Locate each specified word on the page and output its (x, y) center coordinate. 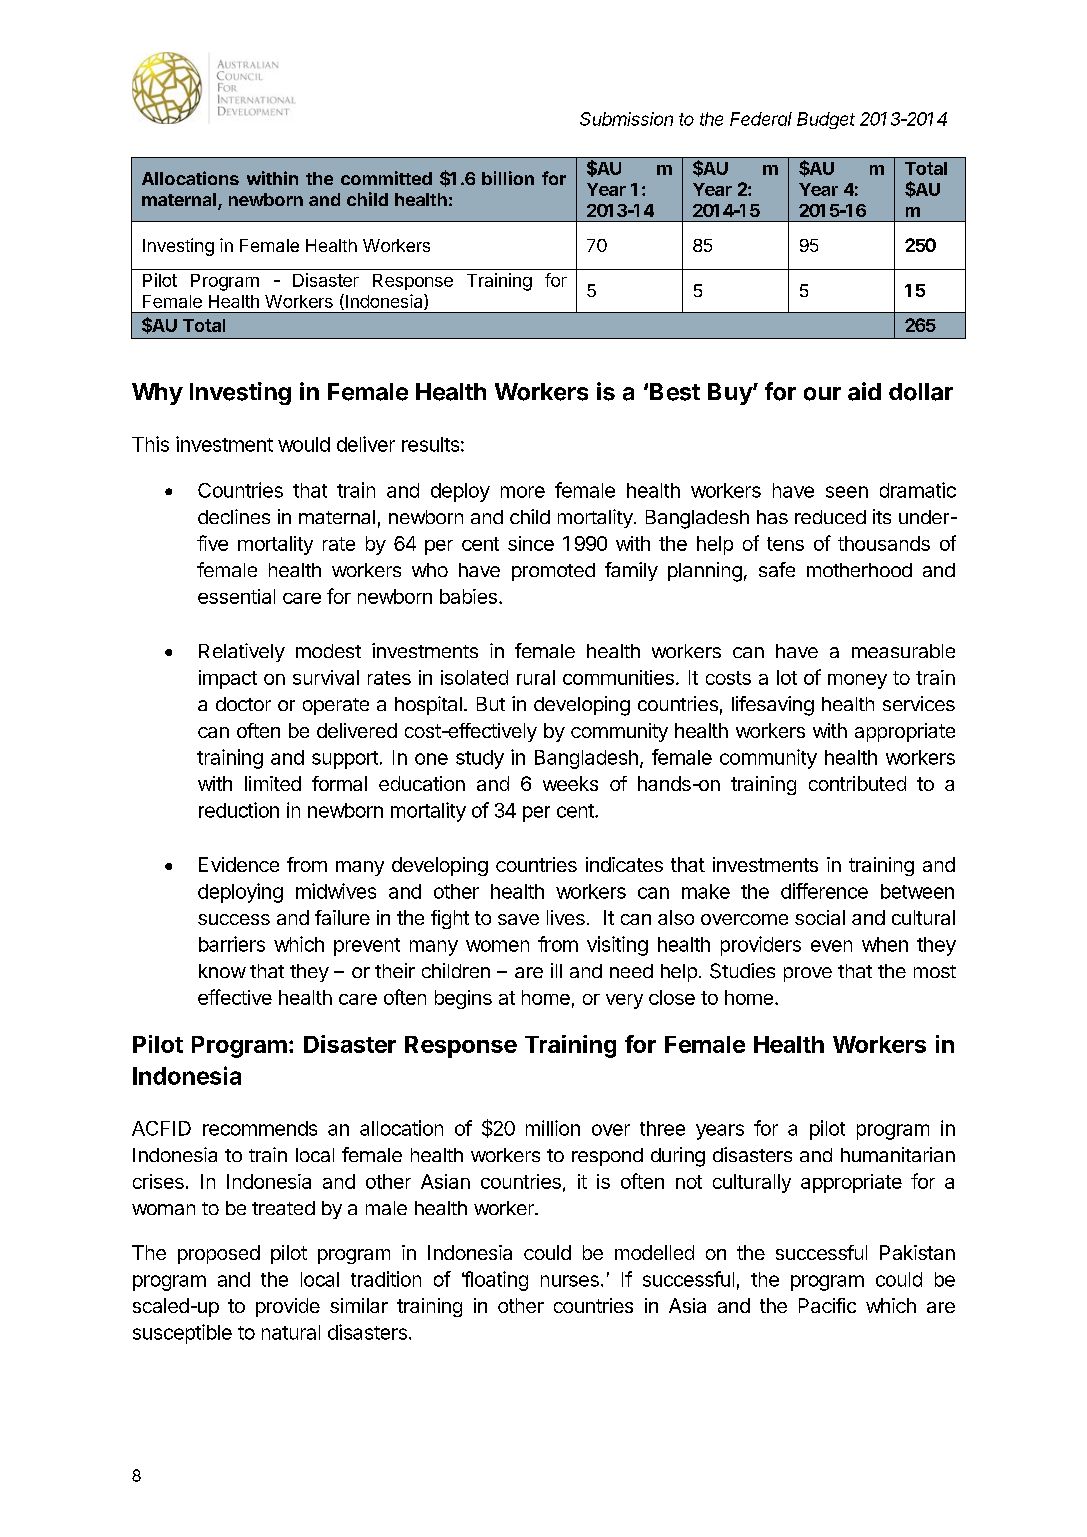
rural (536, 677)
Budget (826, 120)
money (857, 681)
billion (508, 178)
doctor (243, 704)
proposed (219, 1254)
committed (386, 178)
